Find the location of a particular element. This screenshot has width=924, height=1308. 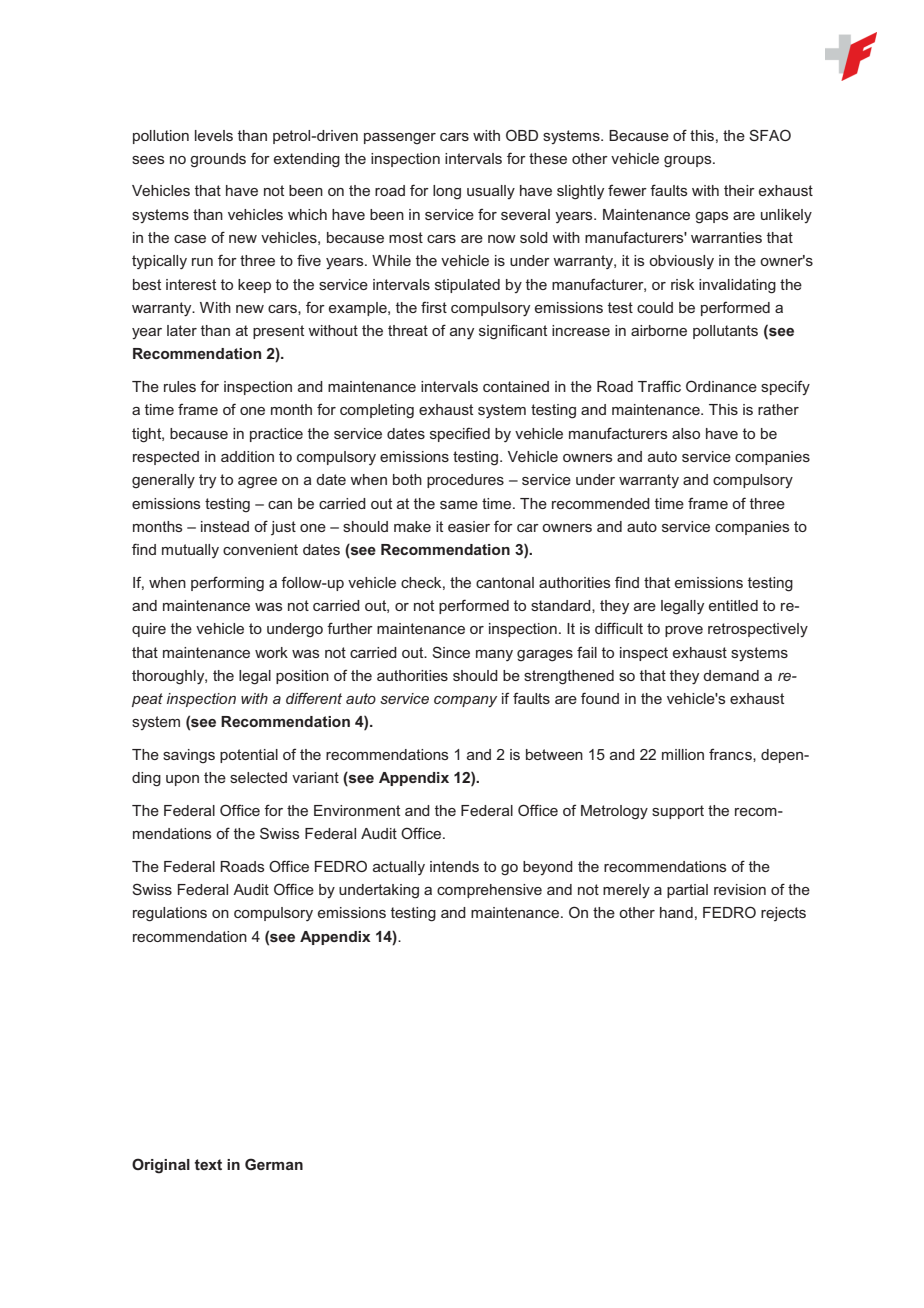

long is located at coordinates (447, 192).
